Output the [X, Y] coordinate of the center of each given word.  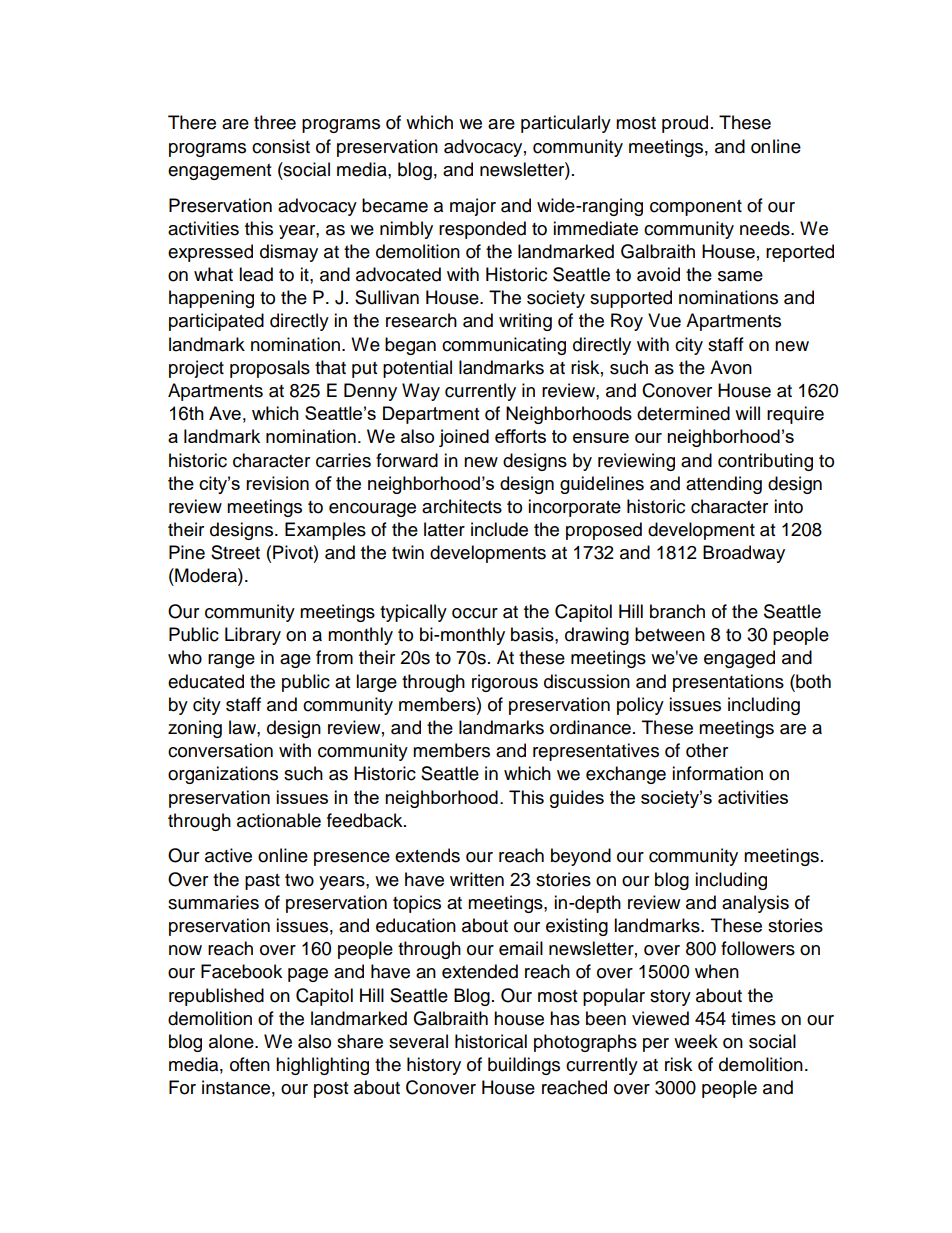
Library [253, 636]
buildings [524, 1066]
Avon [731, 367]
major [473, 207]
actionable [279, 820]
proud [685, 124]
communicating [504, 346]
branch [677, 611]
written [477, 879]
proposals [270, 369]
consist [281, 146]
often [250, 1064]
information [717, 773]
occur [475, 613]
